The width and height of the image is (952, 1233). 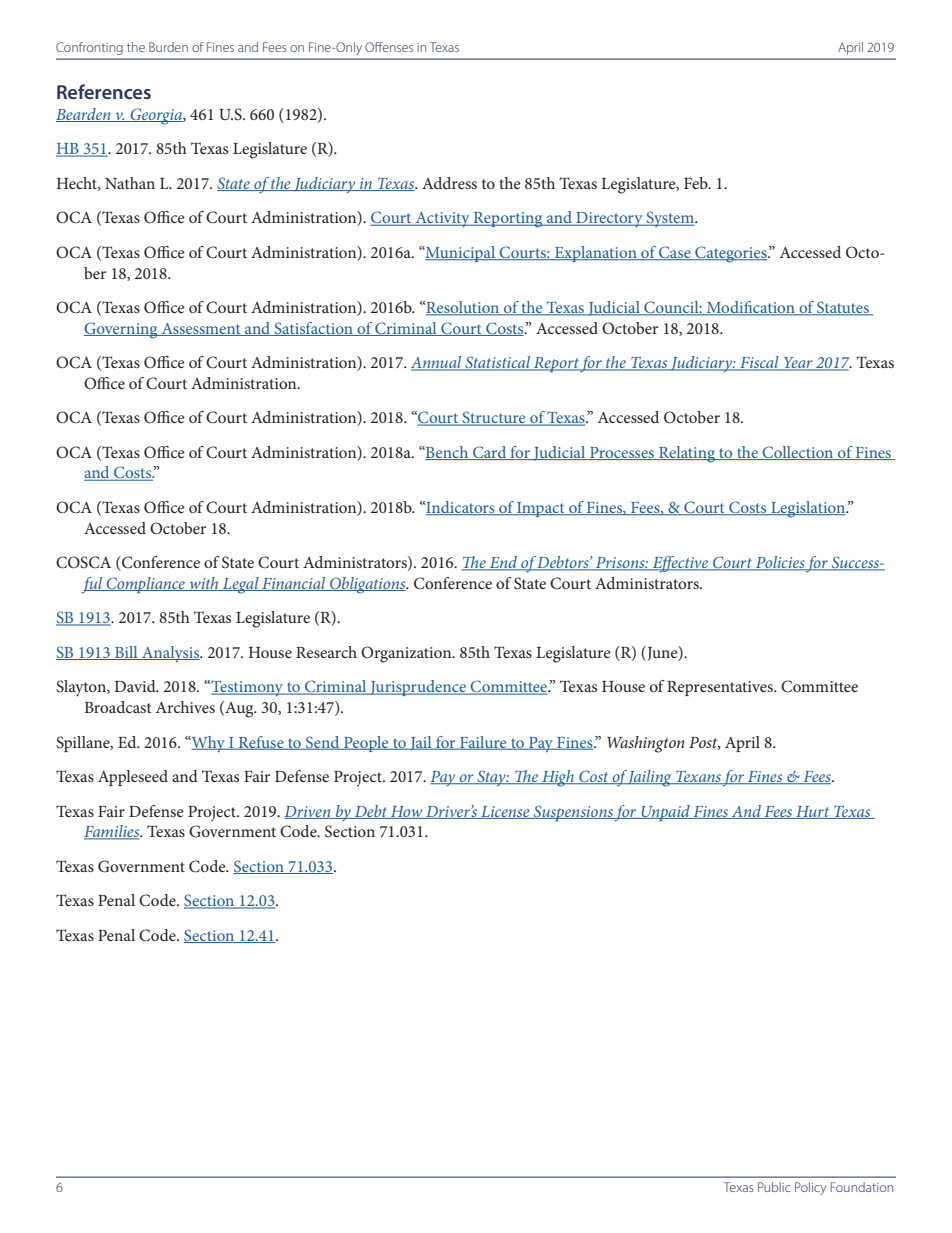 What do you see at coordinates (201, 329) in the image?
I see `Assessment` at bounding box center [201, 329].
